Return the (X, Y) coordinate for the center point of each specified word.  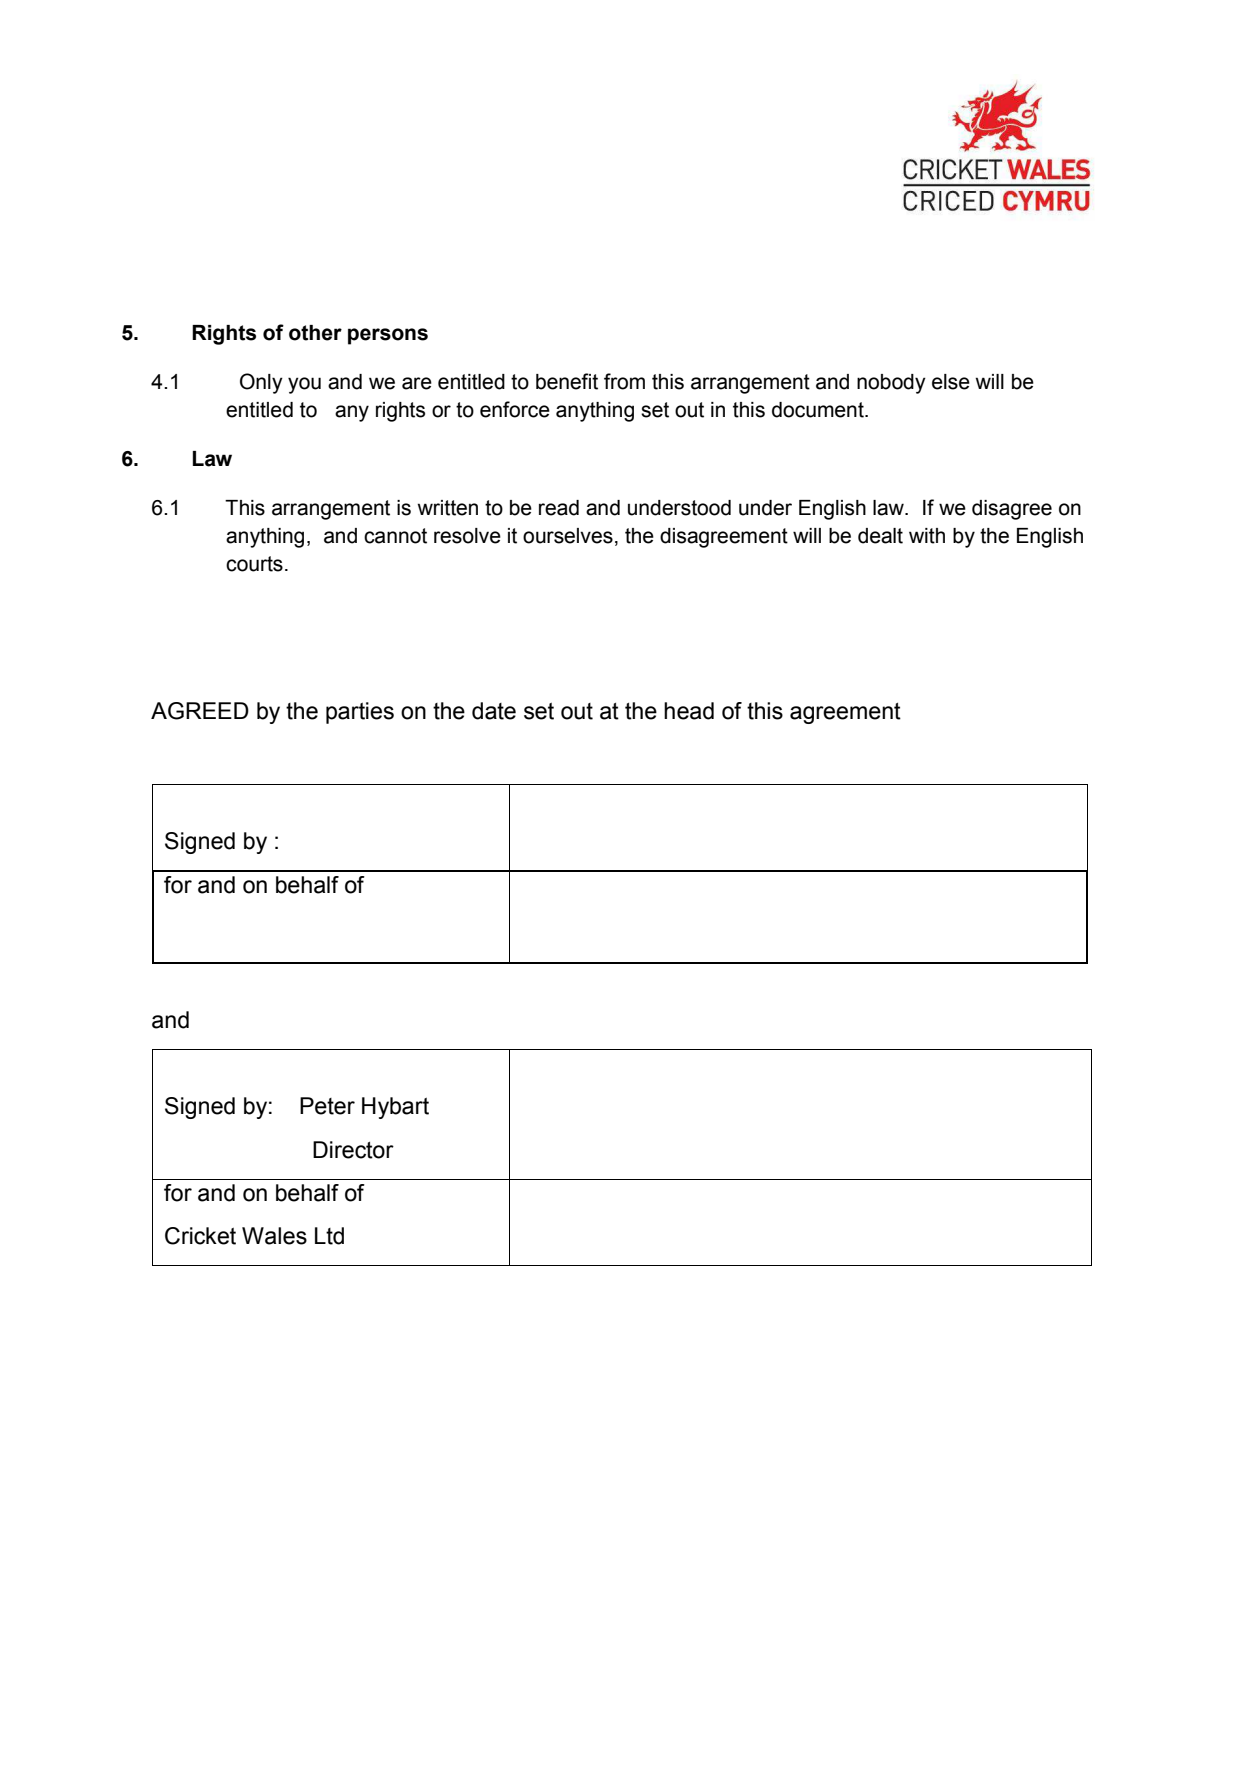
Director (353, 1150)
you (304, 385)
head (689, 711)
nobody (891, 384)
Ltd (329, 1236)
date (494, 711)
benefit (567, 381)
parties (360, 713)
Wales (274, 1236)
